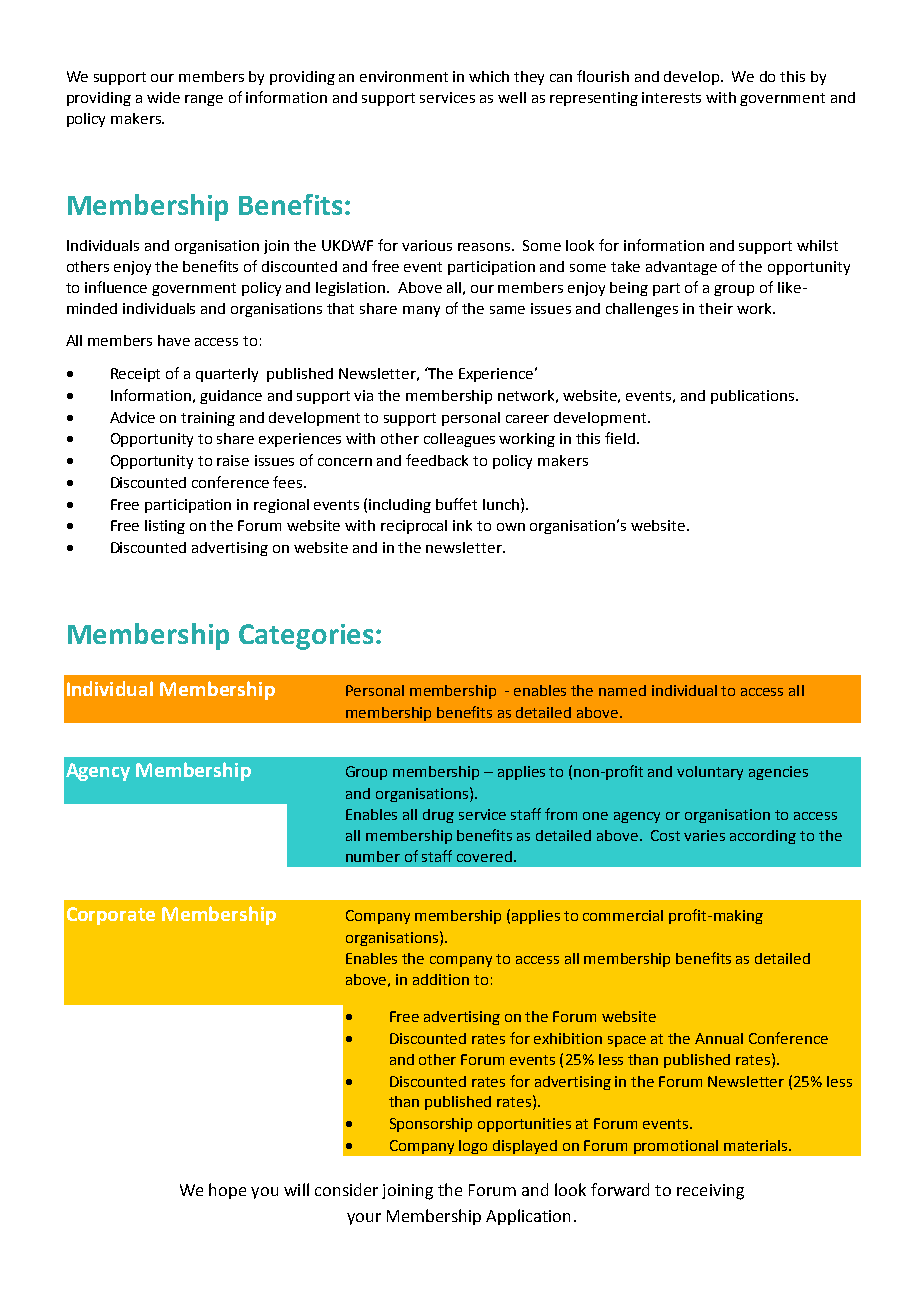  What do you see at coordinates (111, 916) in the image?
I see `Corporate` at bounding box center [111, 916].
